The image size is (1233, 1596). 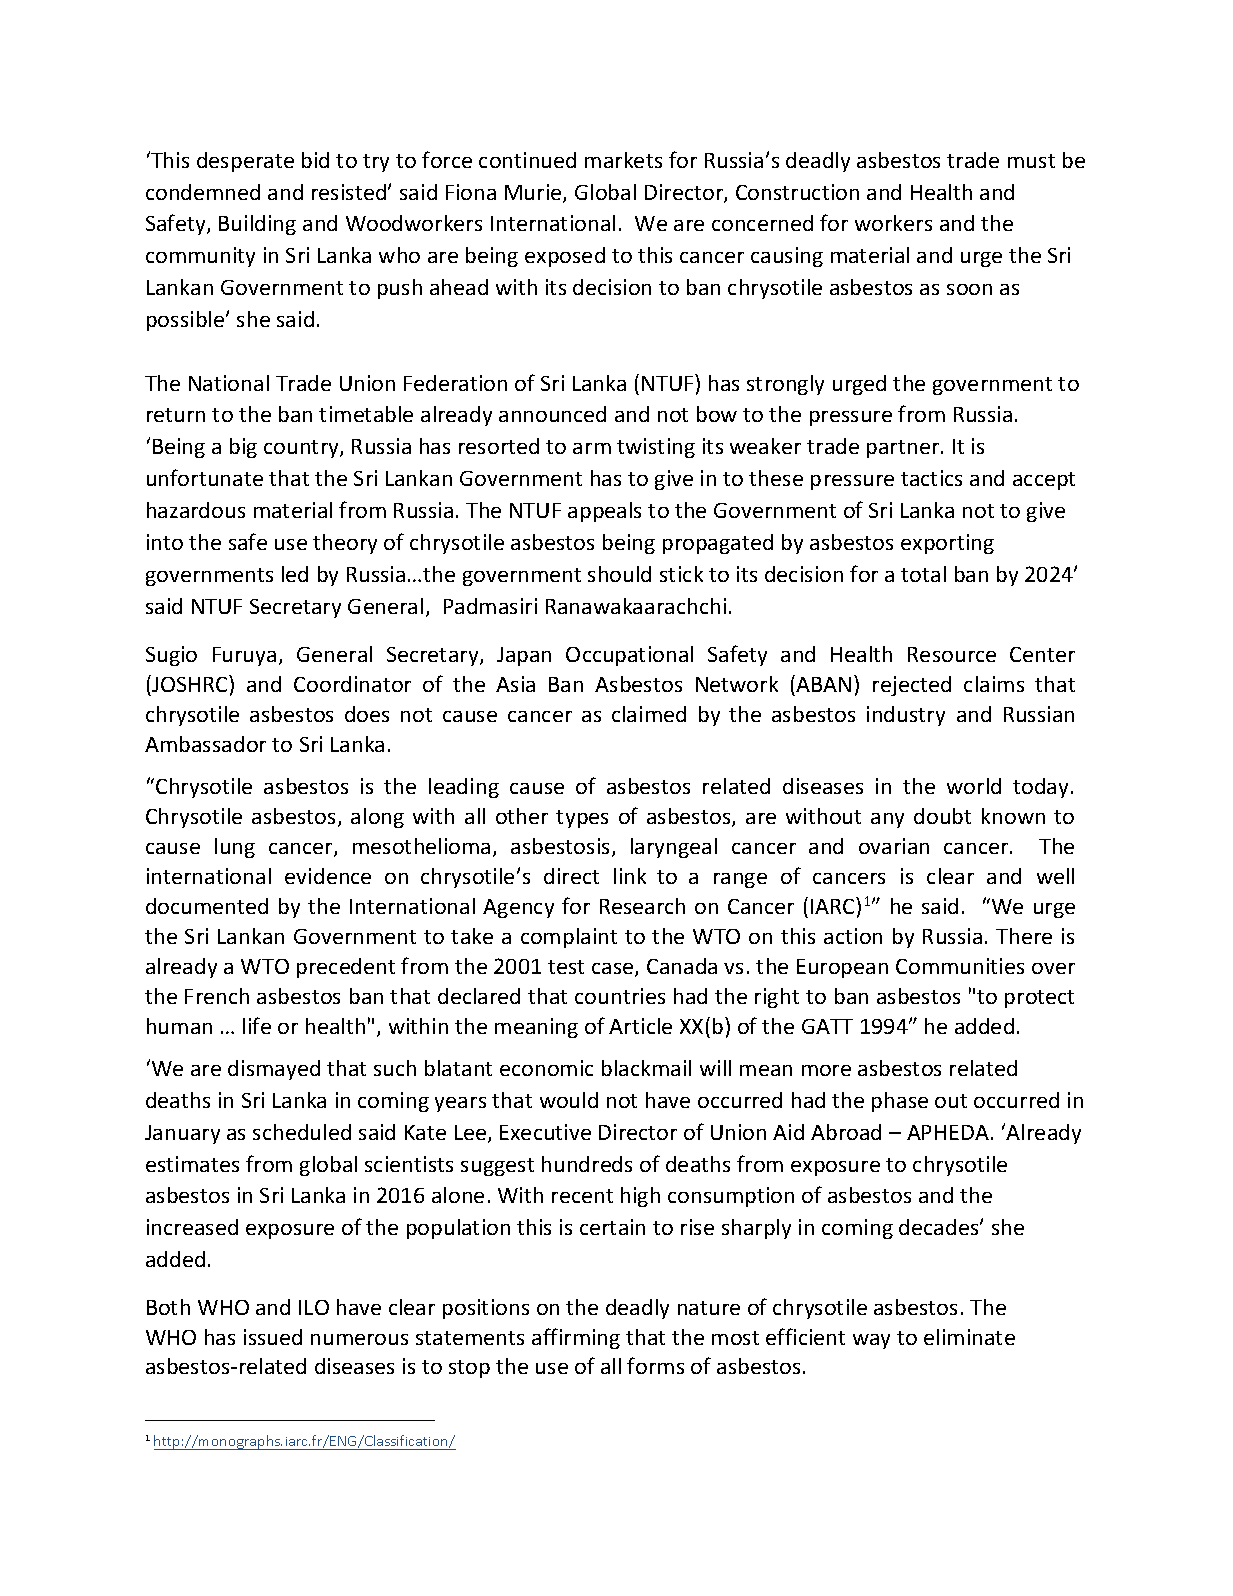 What do you see at coordinates (614, 970) in the document?
I see `case` at bounding box center [614, 970].
